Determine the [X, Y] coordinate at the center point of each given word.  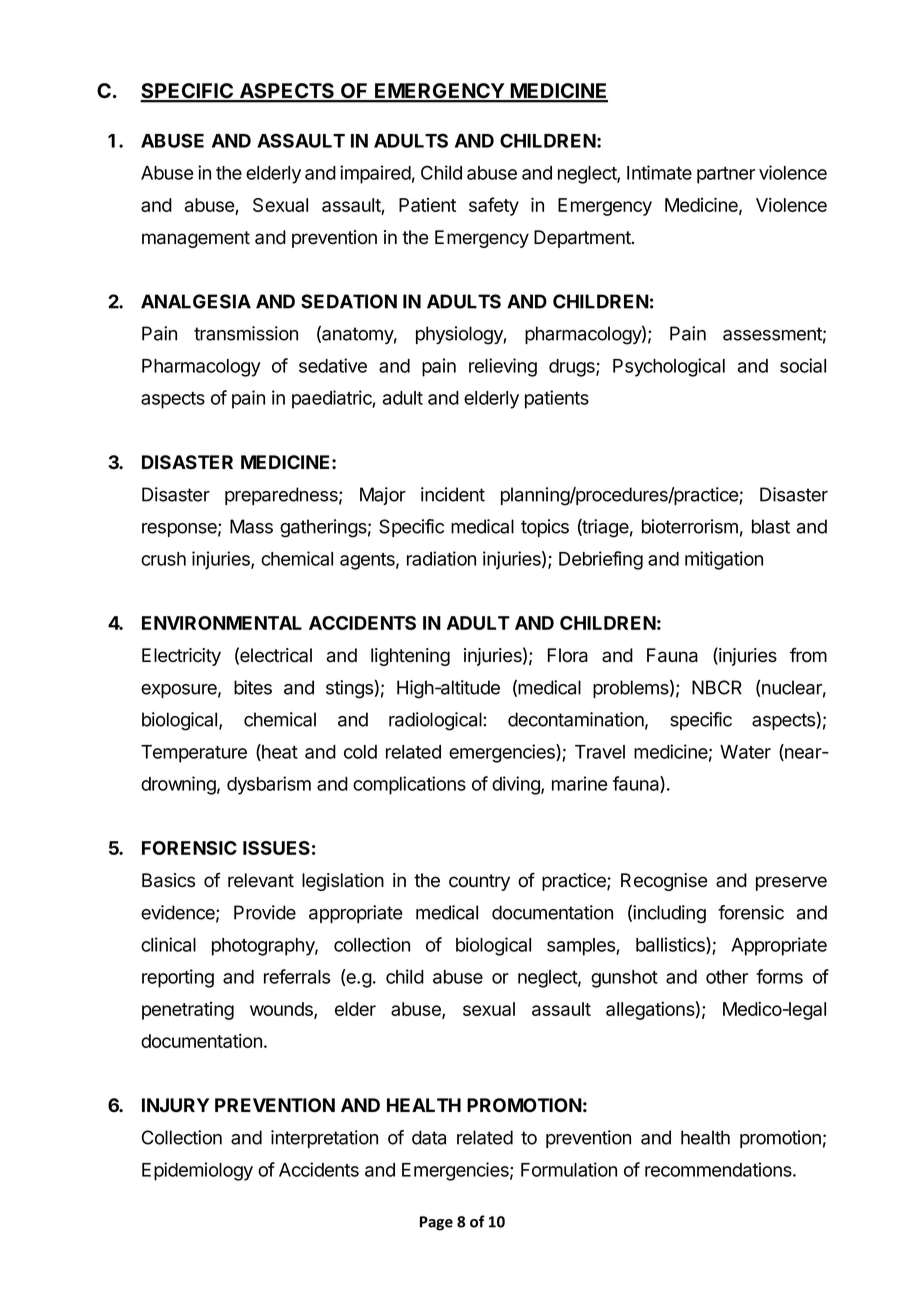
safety [494, 206]
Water [745, 752]
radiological [436, 721]
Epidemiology [197, 1171]
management [196, 239]
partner [726, 175]
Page [436, 1223]
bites [253, 687]
